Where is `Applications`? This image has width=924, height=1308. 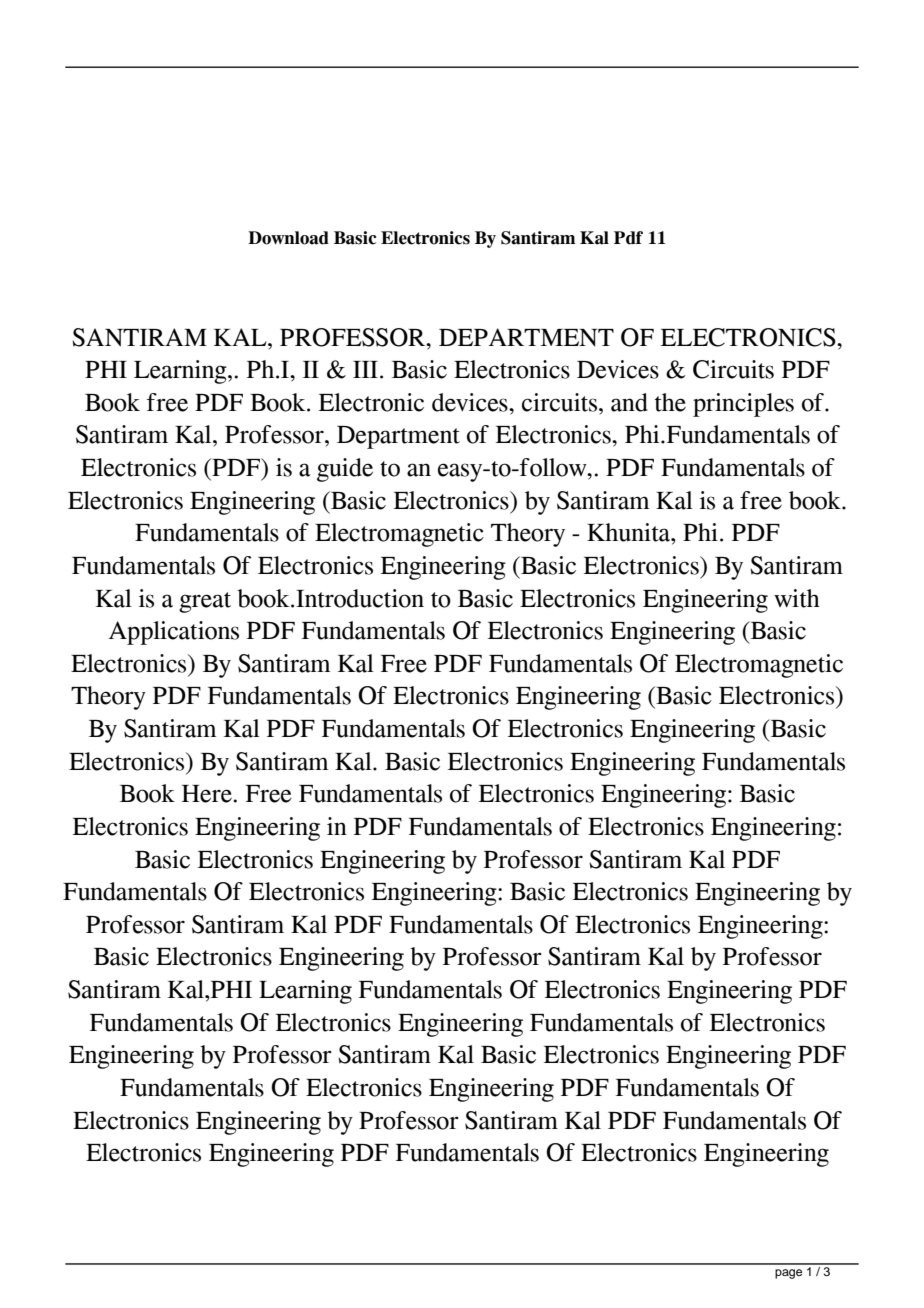 Applications is located at coordinates (174, 633).
